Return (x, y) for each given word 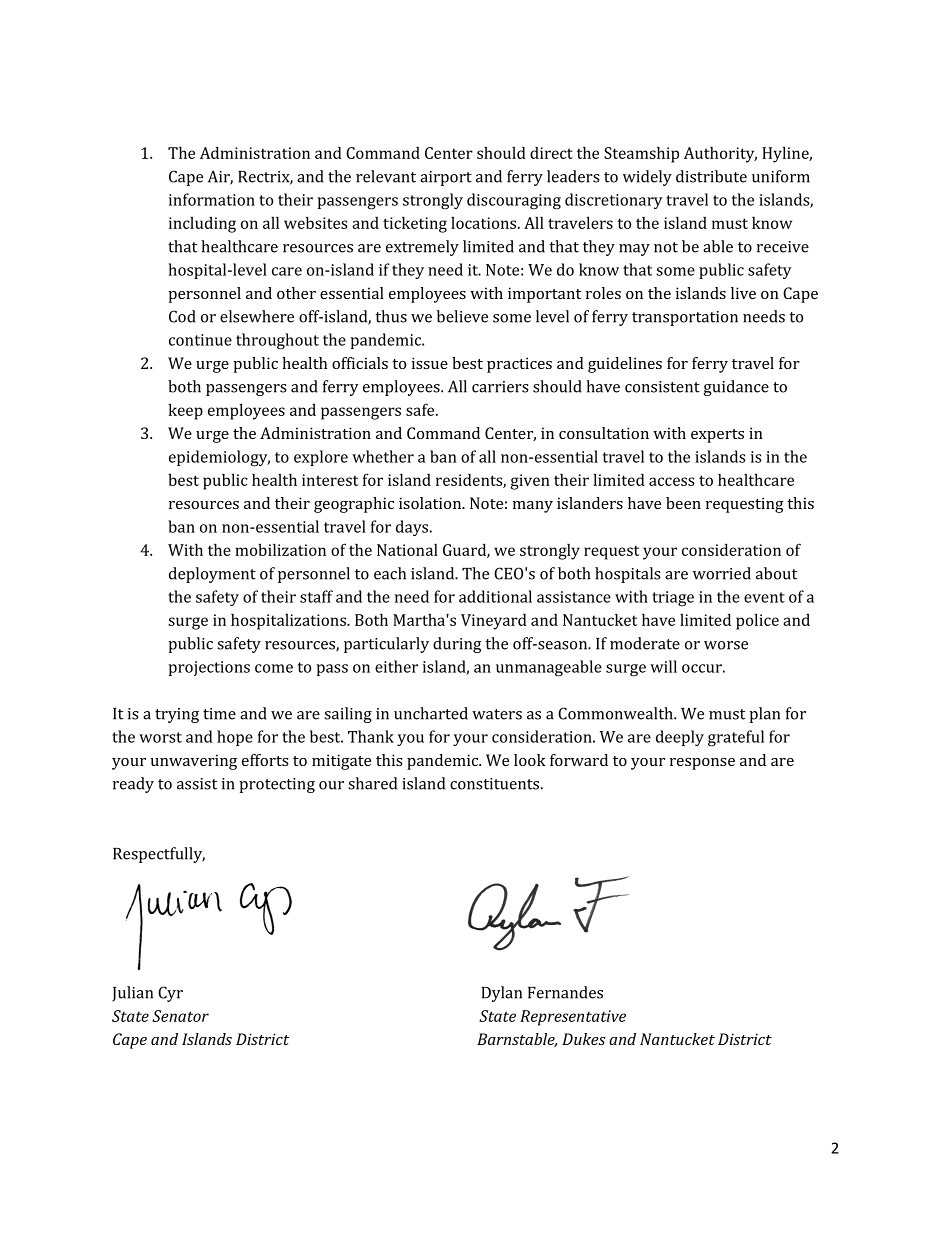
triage (673, 599)
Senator (180, 1016)
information (212, 199)
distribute (711, 176)
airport (446, 178)
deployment (212, 575)
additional (495, 596)
